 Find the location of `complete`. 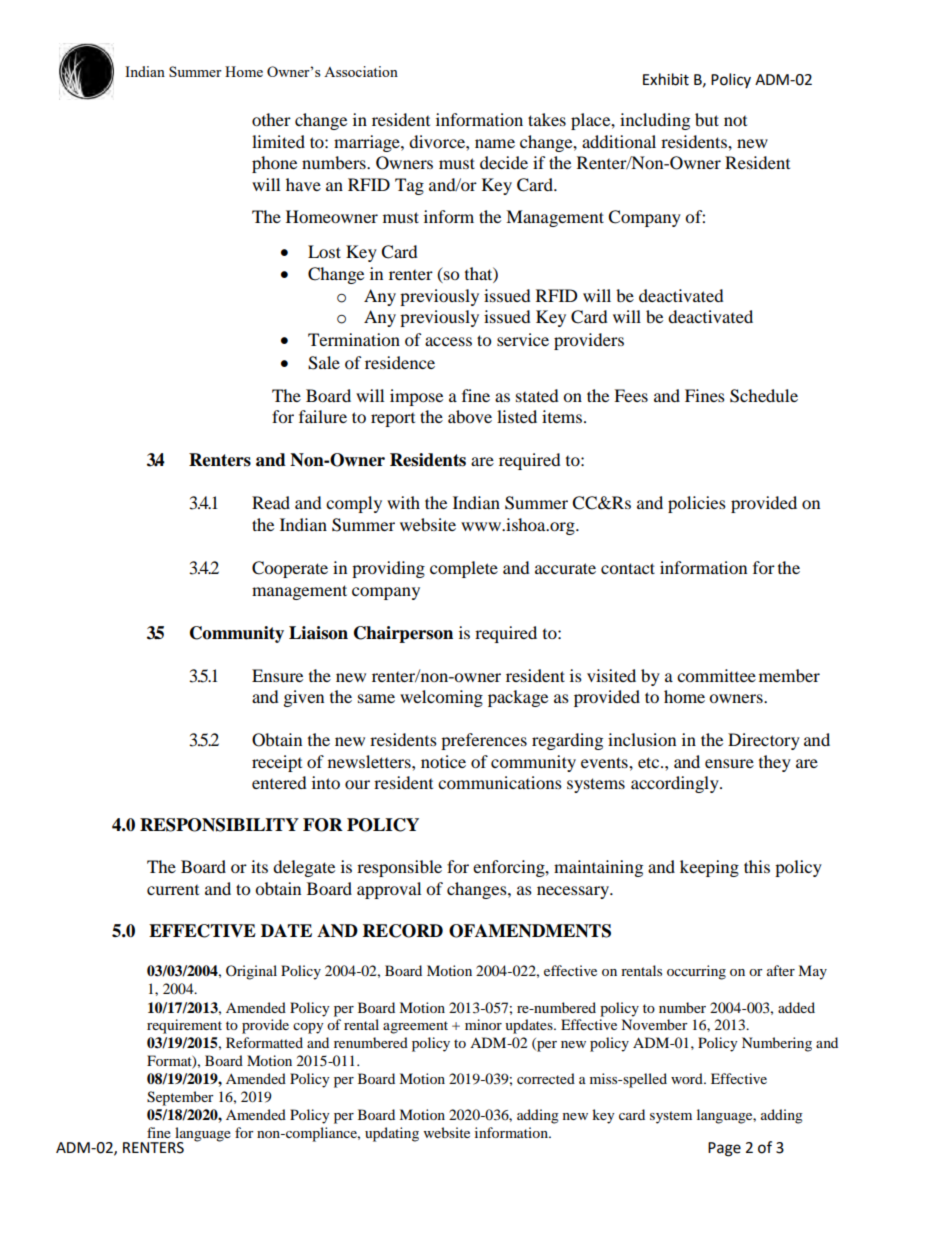

complete is located at coordinates (464, 569).
